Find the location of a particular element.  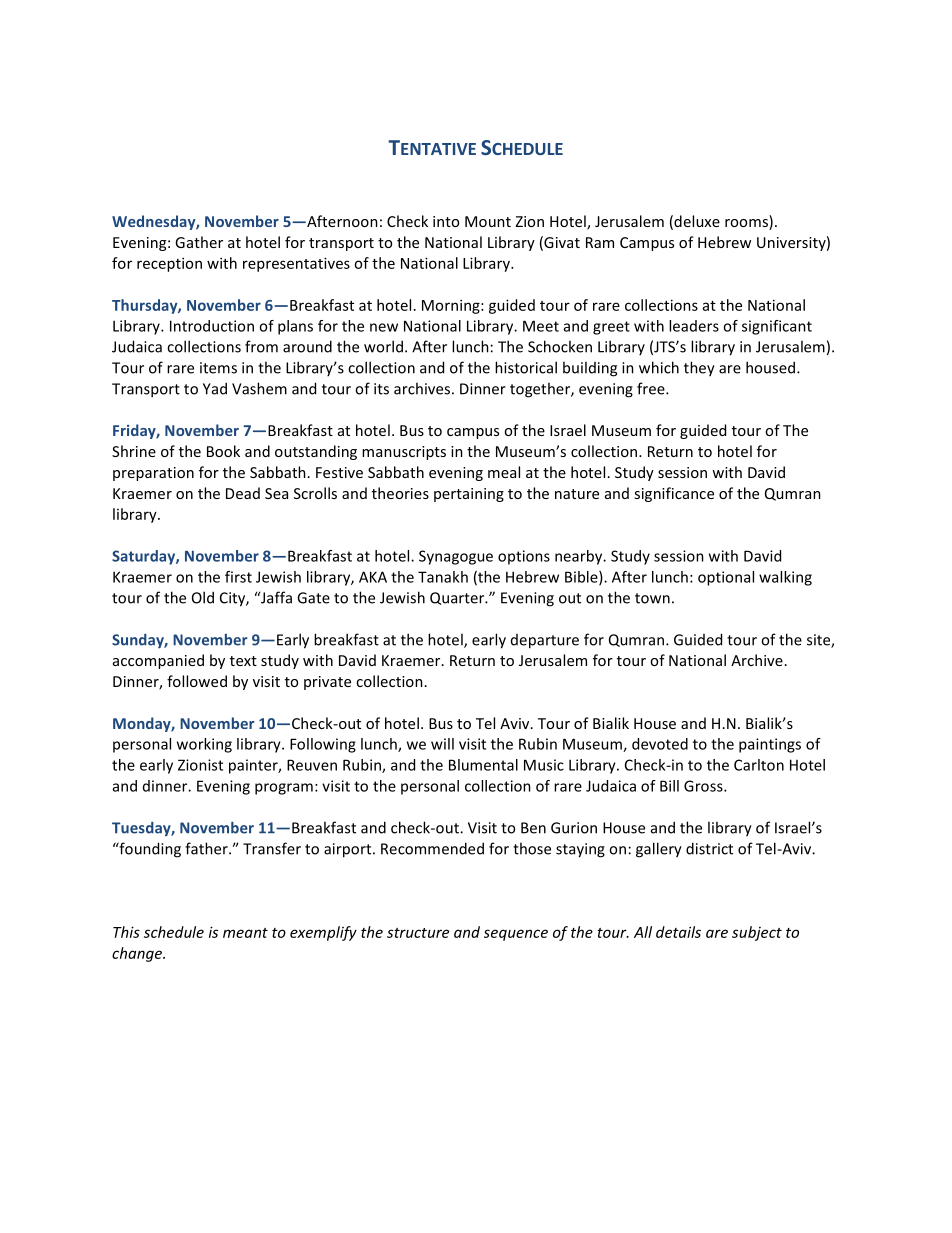

significance is located at coordinates (674, 494).
